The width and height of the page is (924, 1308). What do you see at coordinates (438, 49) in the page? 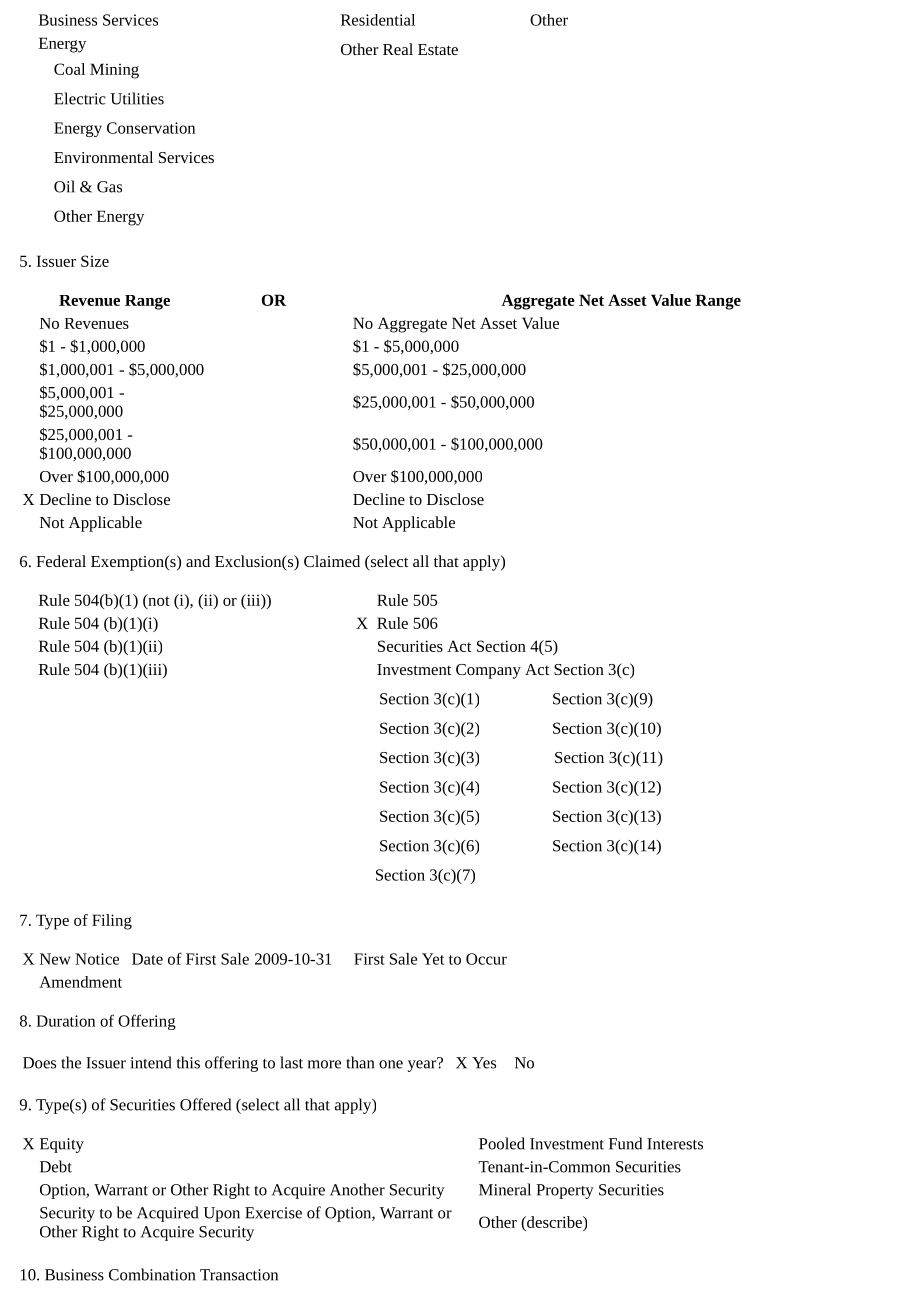
I see `Estate` at bounding box center [438, 49].
